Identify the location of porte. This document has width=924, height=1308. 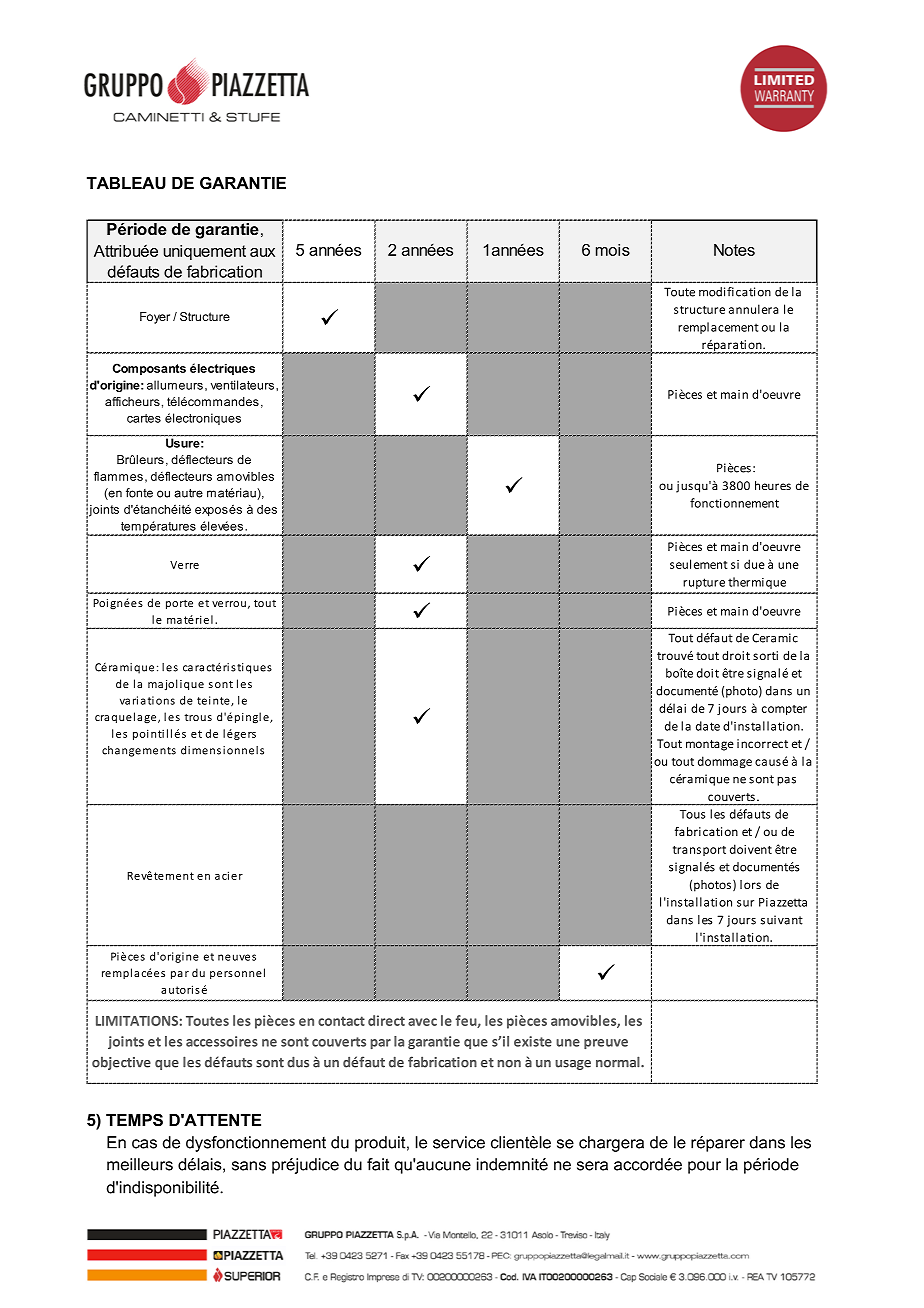
(179, 604).
